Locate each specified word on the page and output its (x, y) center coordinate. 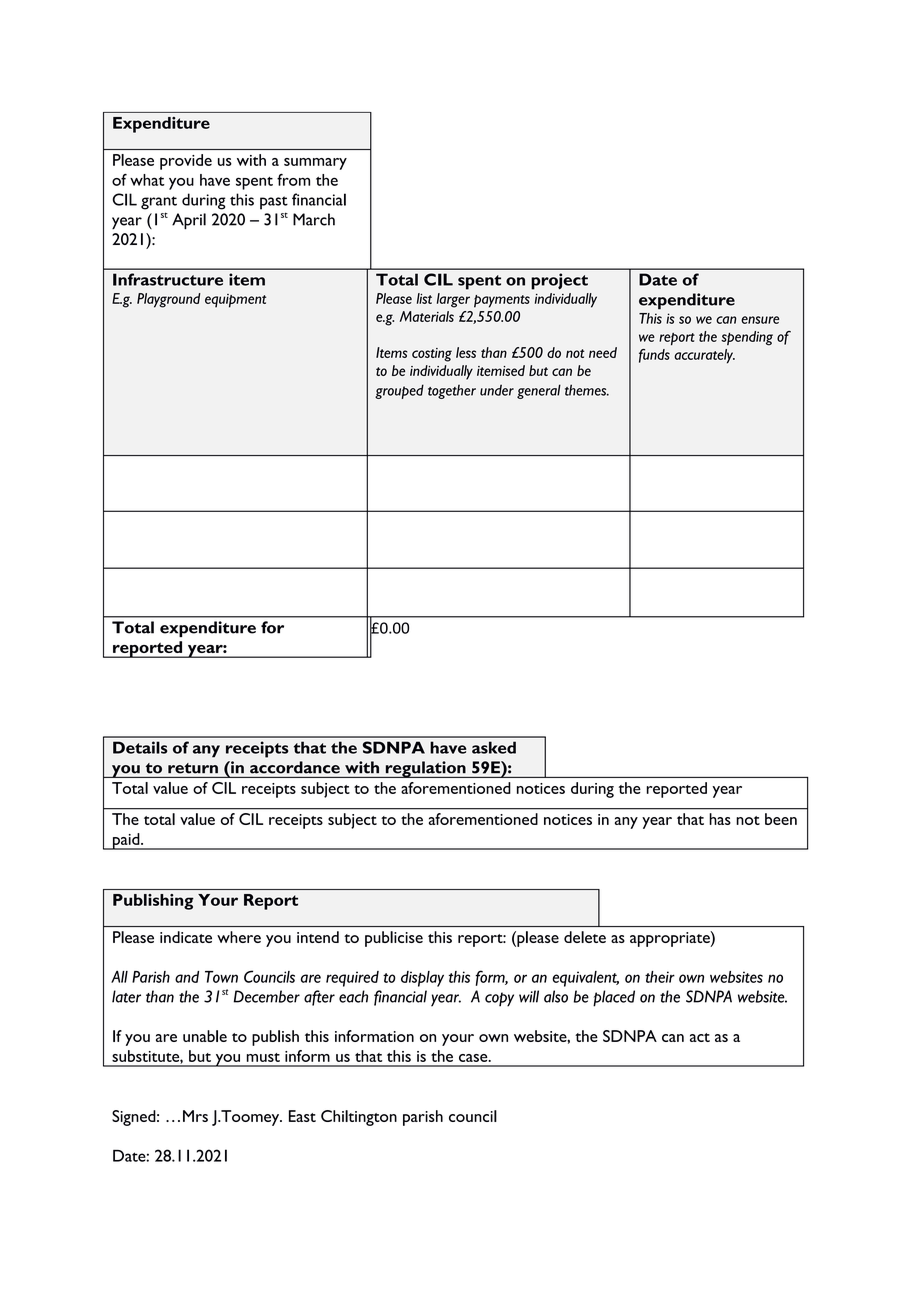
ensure (760, 320)
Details (140, 747)
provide (186, 162)
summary (315, 164)
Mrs (195, 1116)
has (720, 819)
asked (494, 747)
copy (499, 999)
